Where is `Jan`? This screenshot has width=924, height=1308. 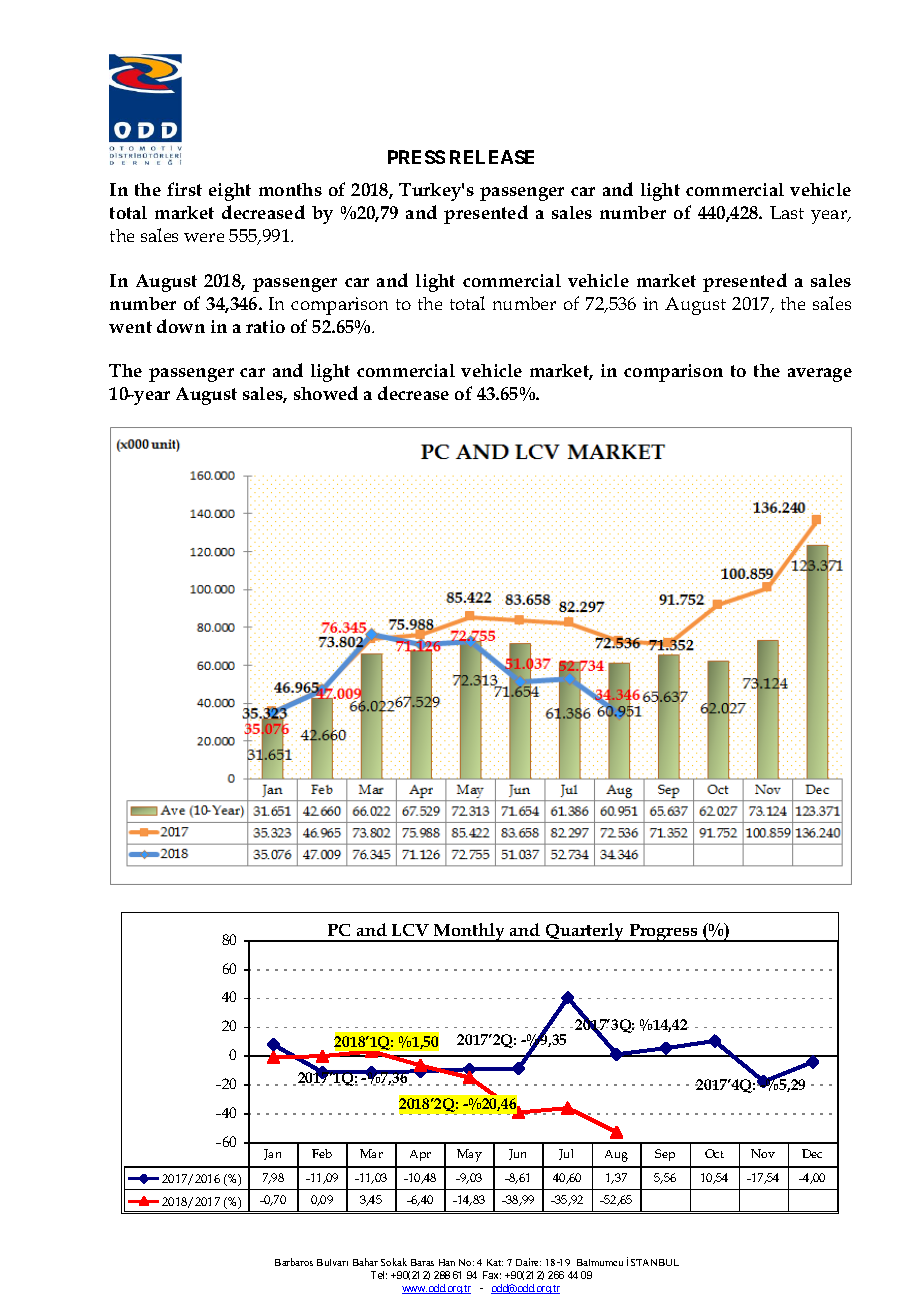 Jan is located at coordinates (272, 1154).
